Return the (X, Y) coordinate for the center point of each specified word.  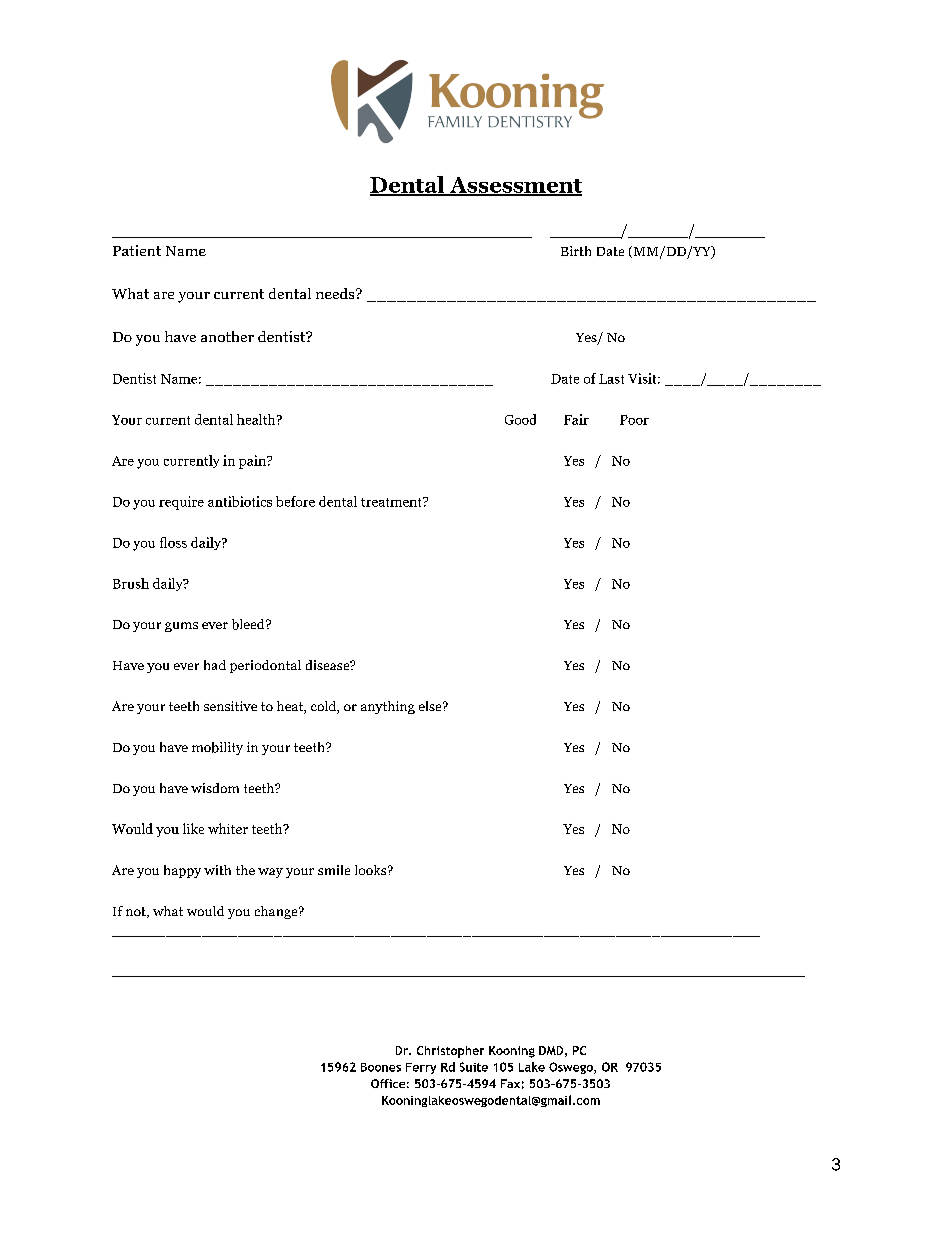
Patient (137, 250)
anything (388, 707)
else (431, 706)
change (277, 912)
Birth (576, 251)
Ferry (421, 1068)
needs (336, 293)
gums (181, 627)
